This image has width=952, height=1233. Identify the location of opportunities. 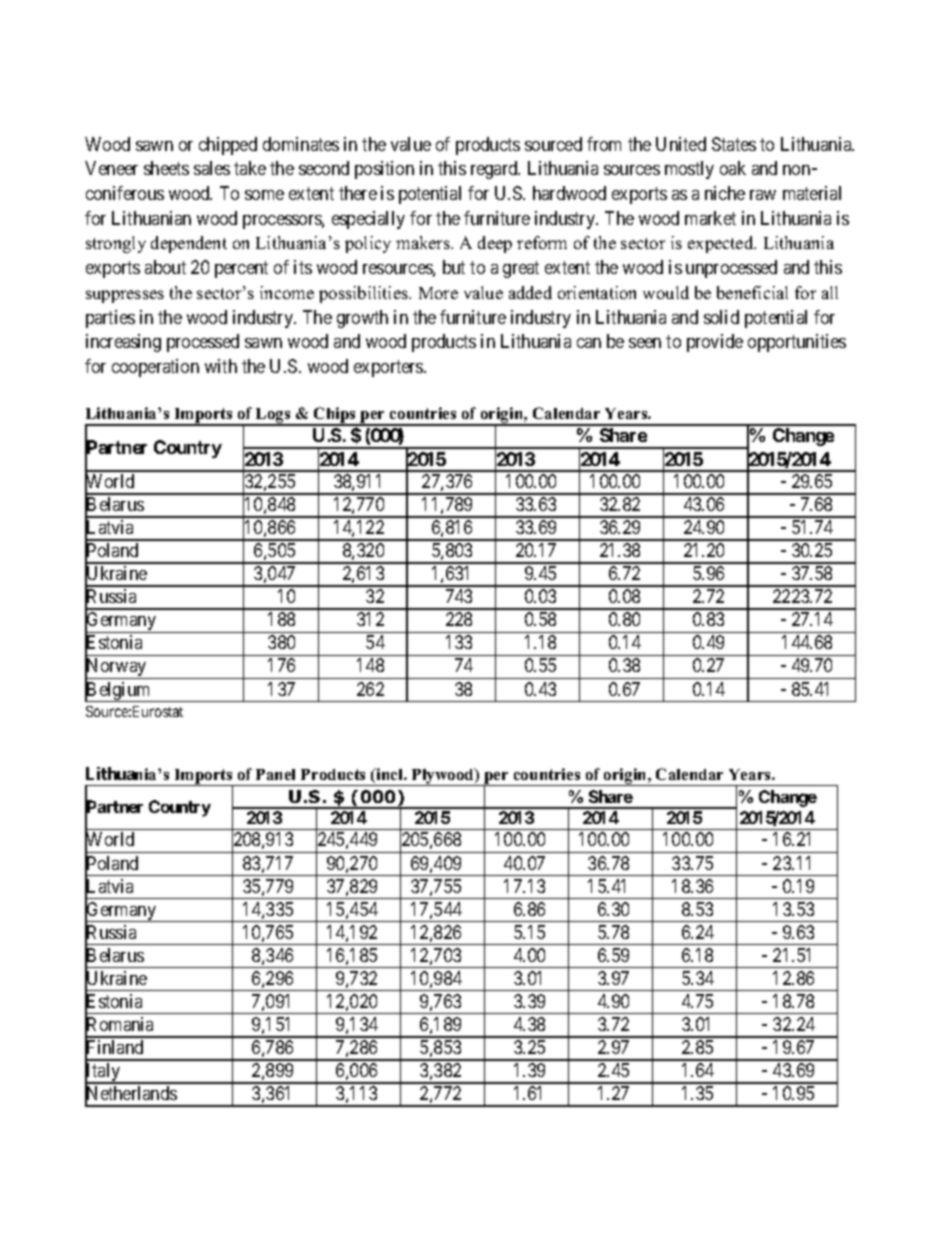
(797, 343).
